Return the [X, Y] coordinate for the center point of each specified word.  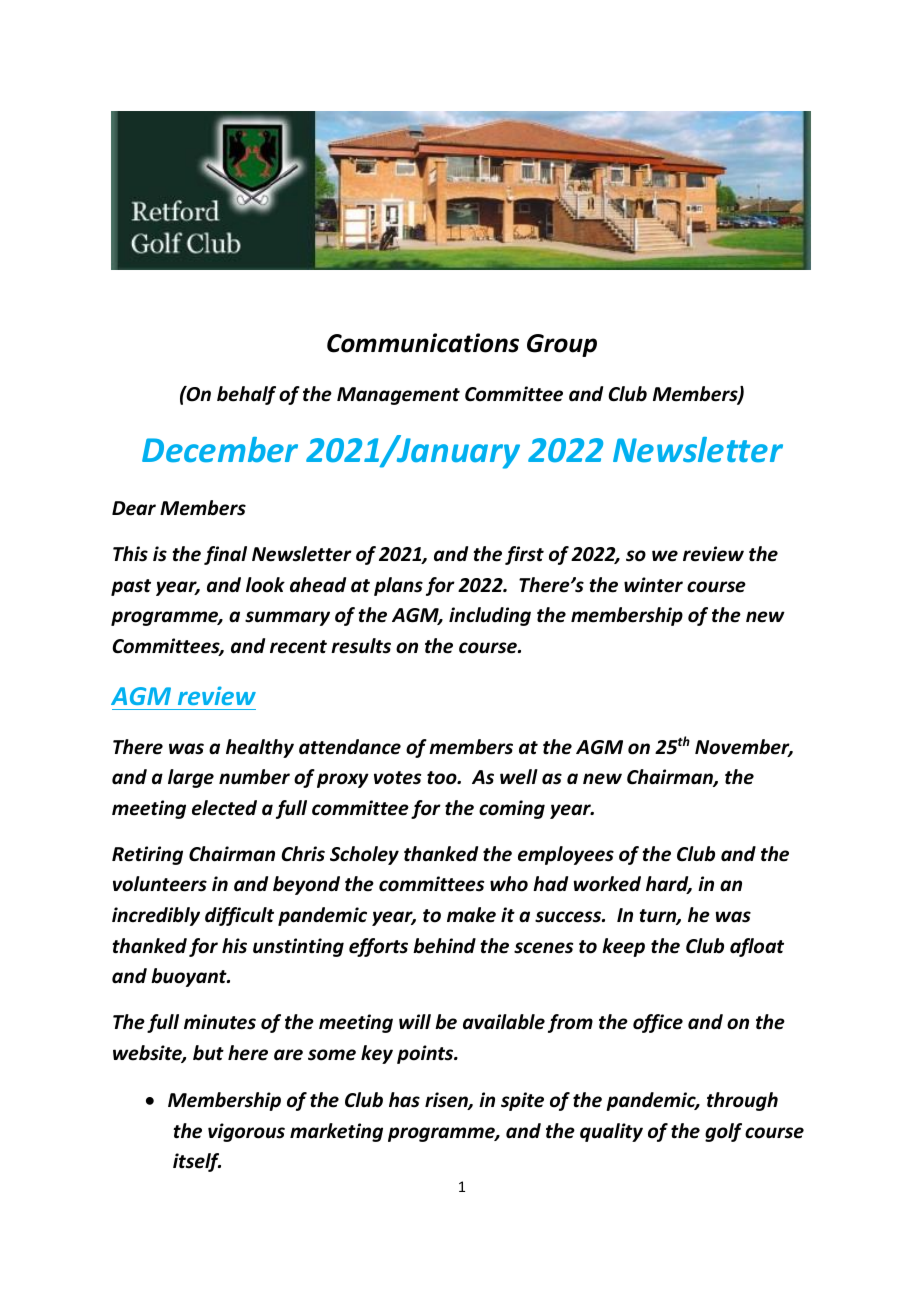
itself [197, 1162]
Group [562, 345]
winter [653, 585]
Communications [423, 343]
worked [607, 884]
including [490, 616]
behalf [246, 395]
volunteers [160, 884]
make [471, 915]
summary [287, 618]
